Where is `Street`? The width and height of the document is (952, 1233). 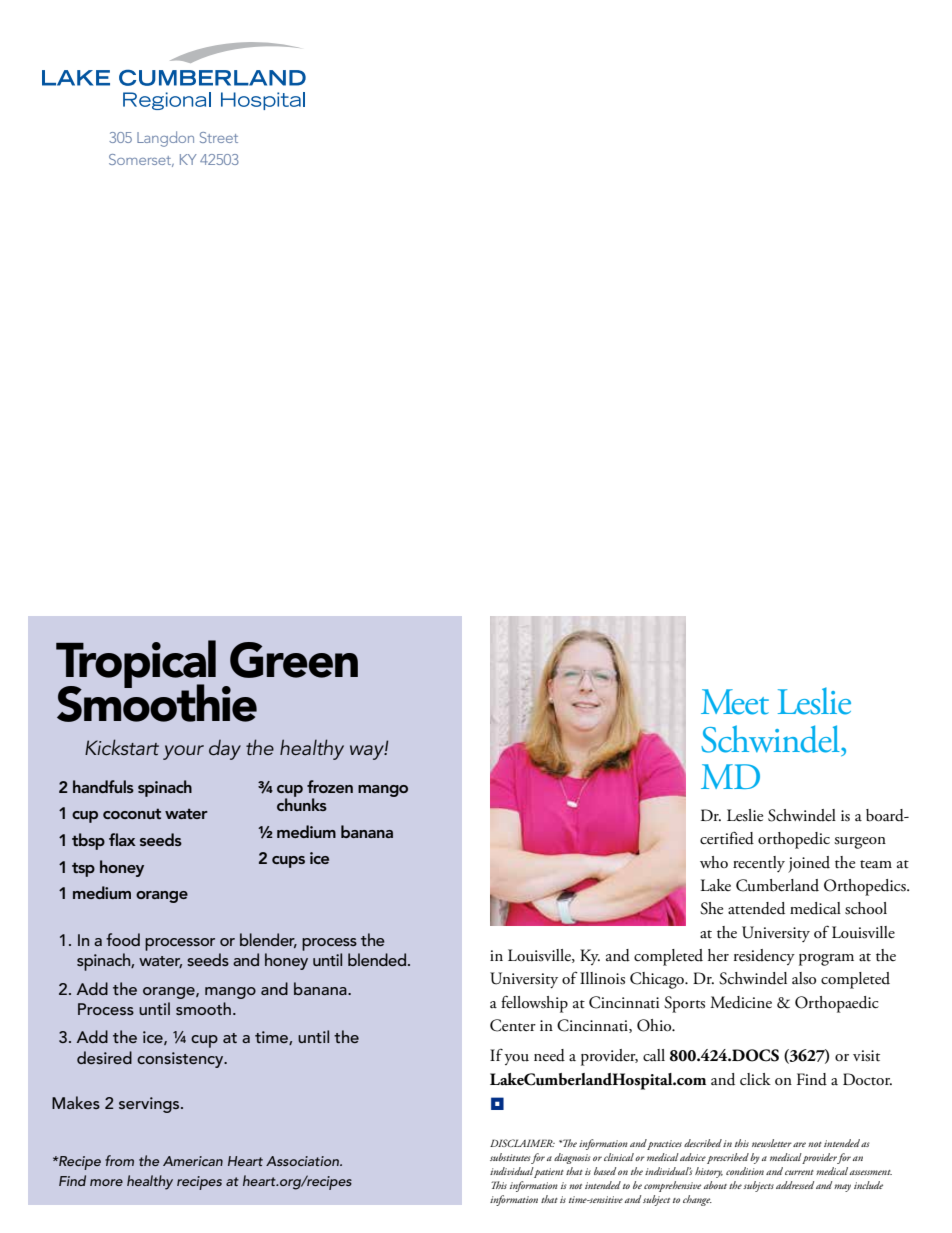
Street is located at coordinates (219, 137).
